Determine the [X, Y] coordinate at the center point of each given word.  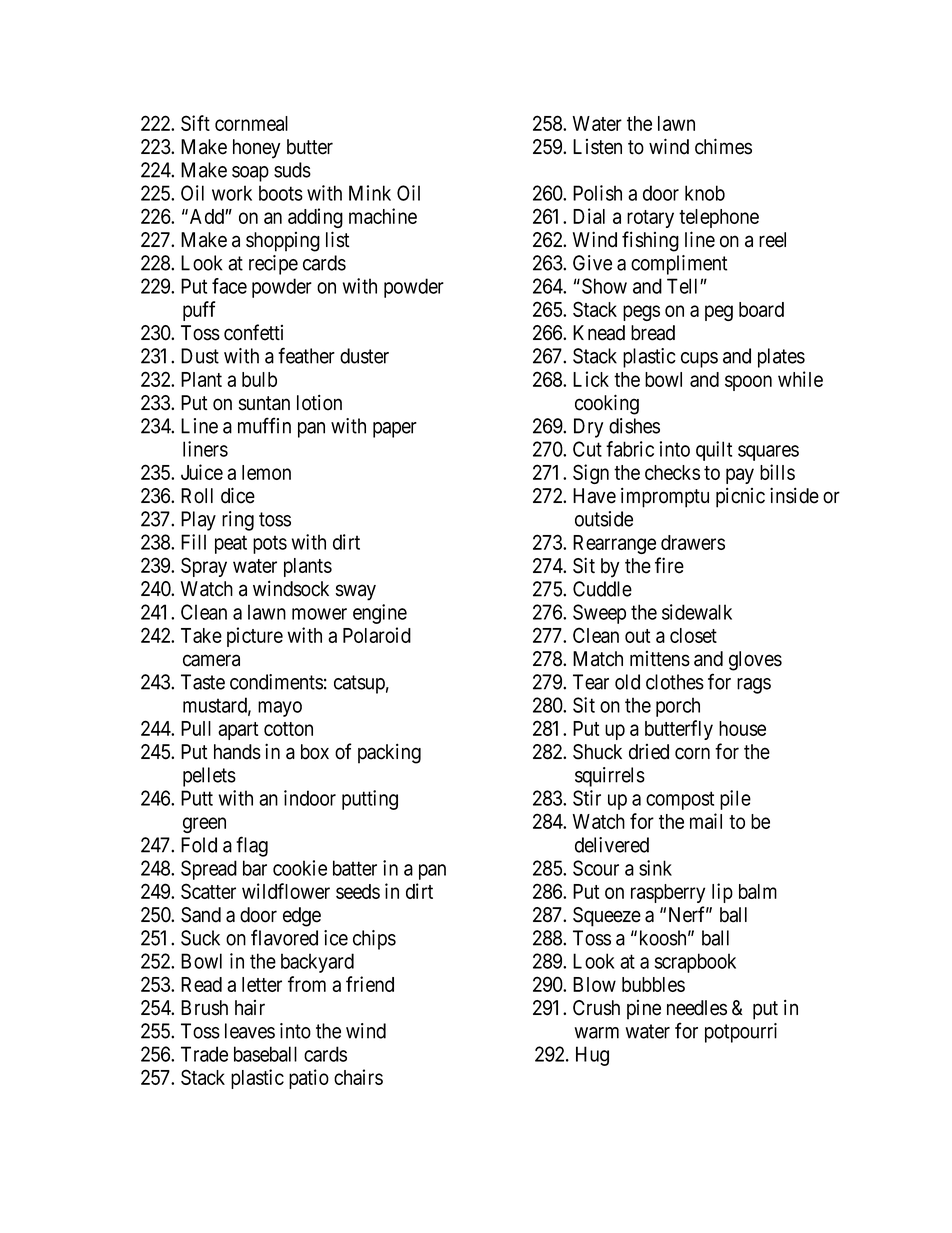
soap [250, 174]
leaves [250, 1031]
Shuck [597, 752]
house [742, 728]
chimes [723, 146]
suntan [264, 403]
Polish [597, 193]
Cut [587, 449]
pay [740, 476]
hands [237, 752]
